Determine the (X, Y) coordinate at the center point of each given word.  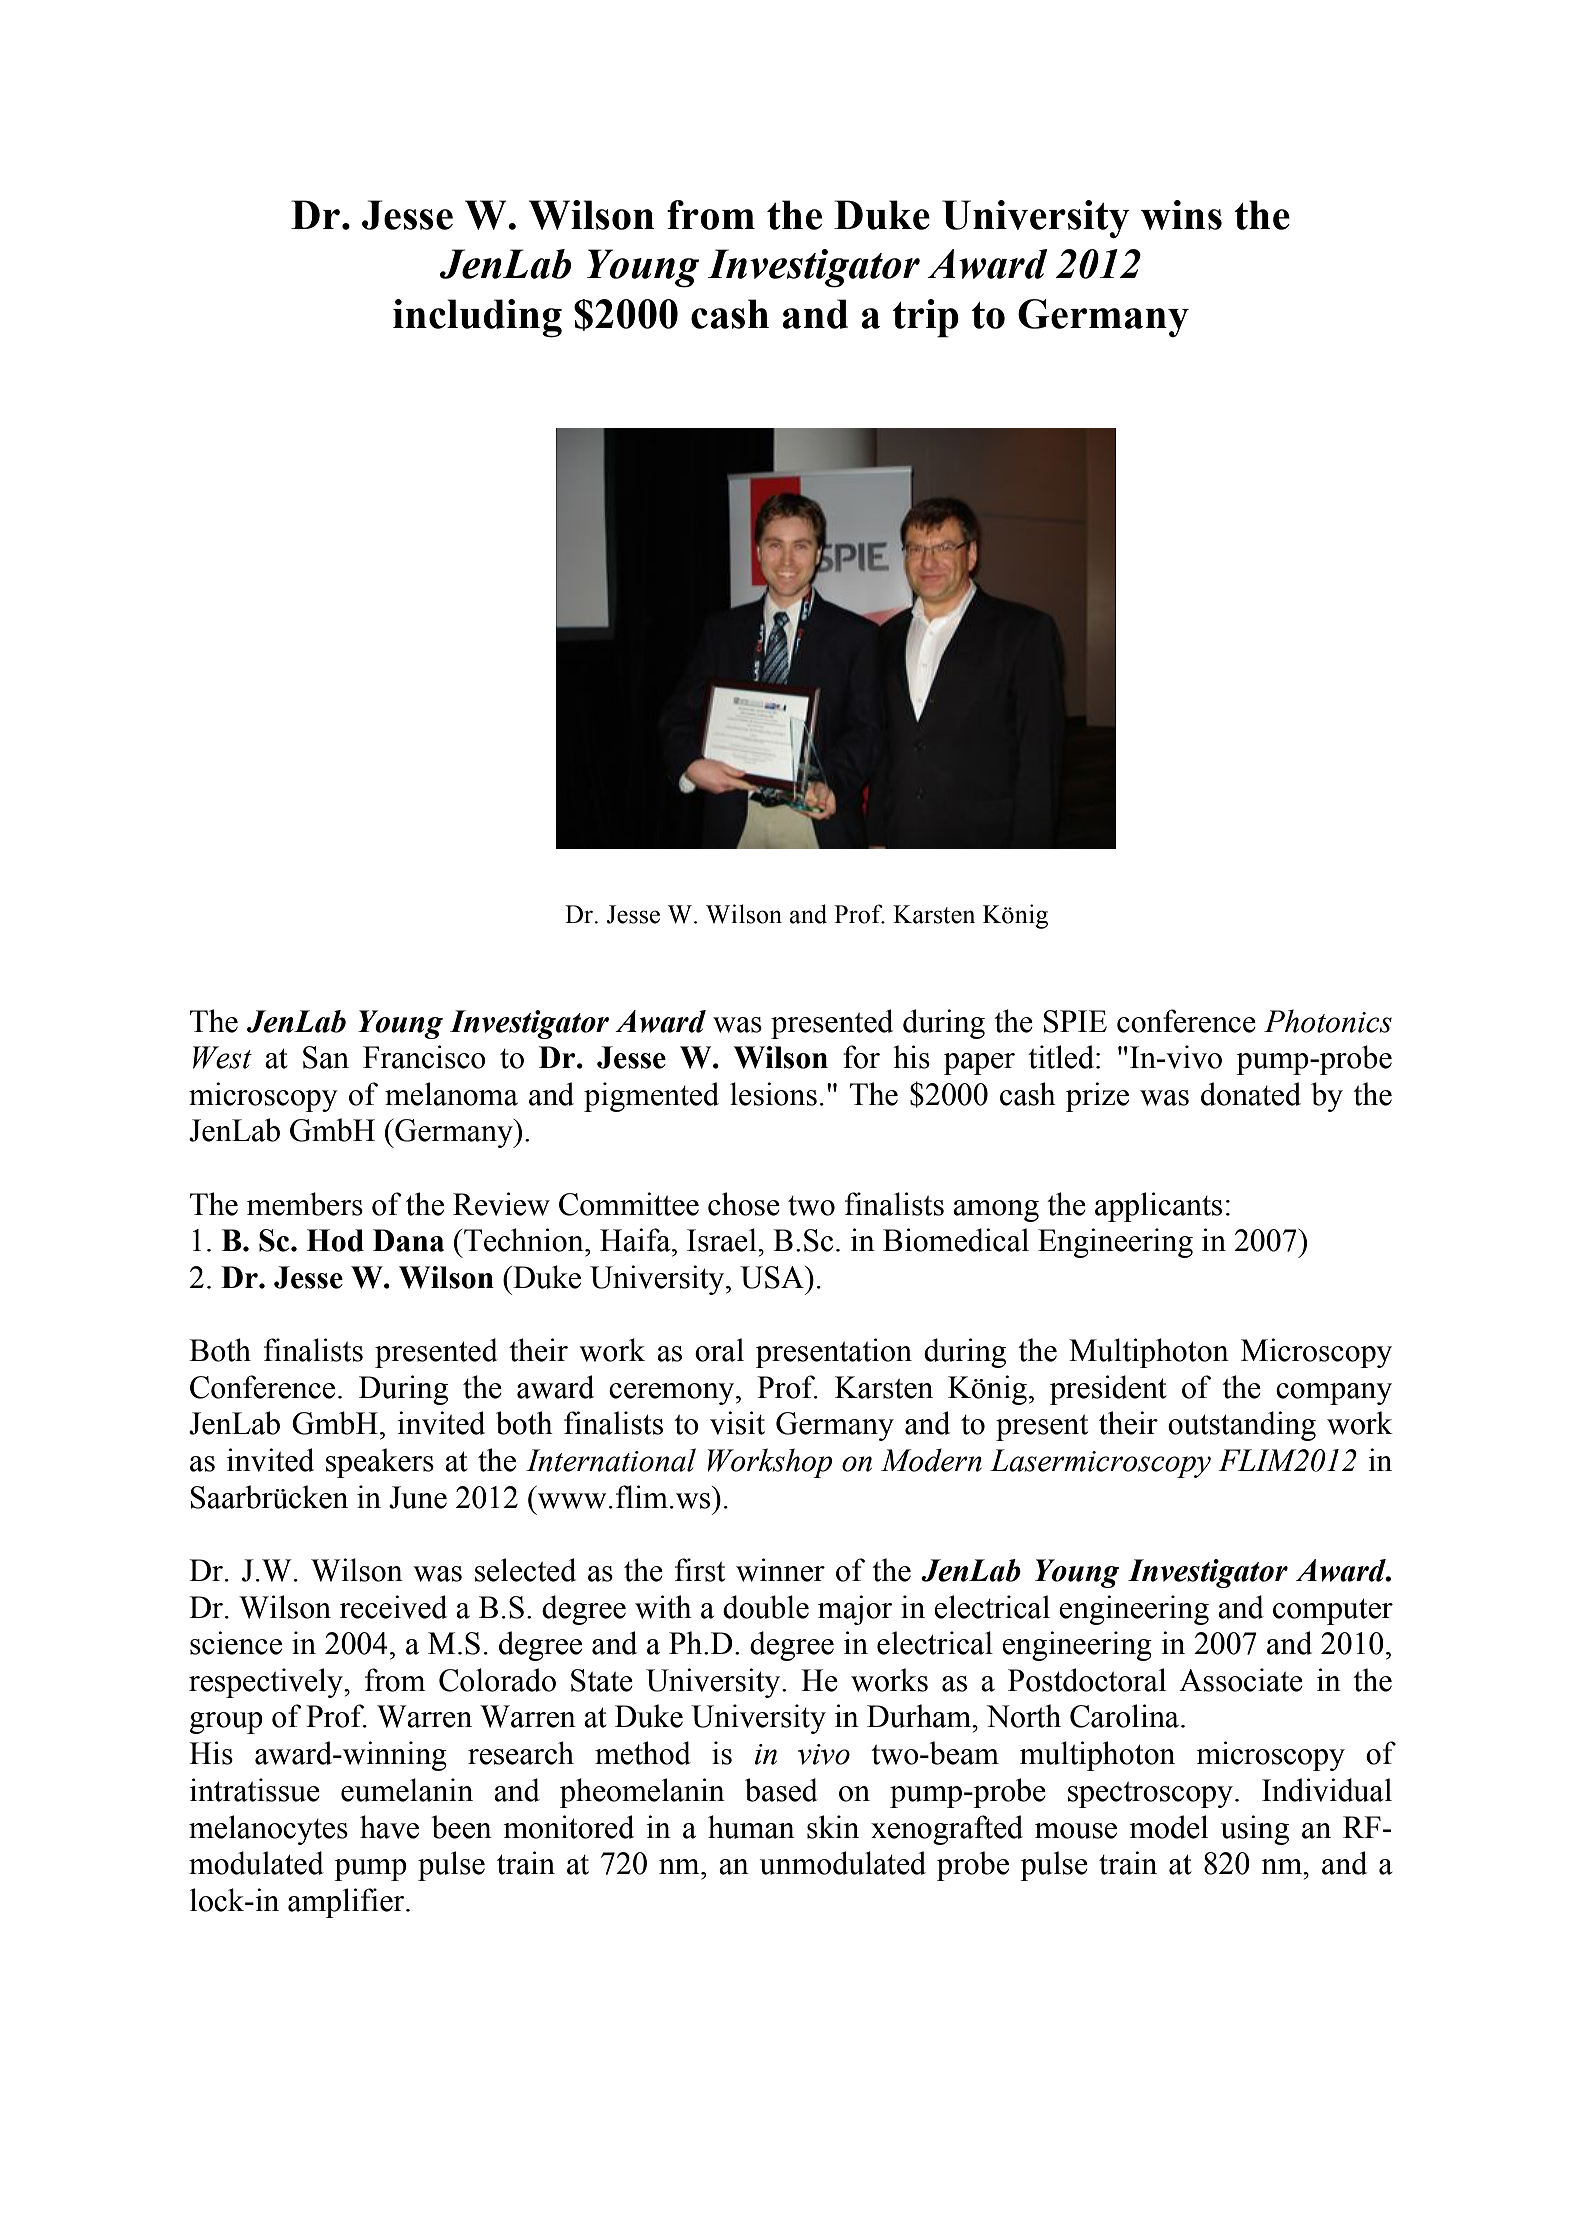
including (477, 318)
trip (925, 318)
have (389, 1827)
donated (1251, 1094)
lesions (773, 1094)
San (326, 1057)
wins (1181, 215)
